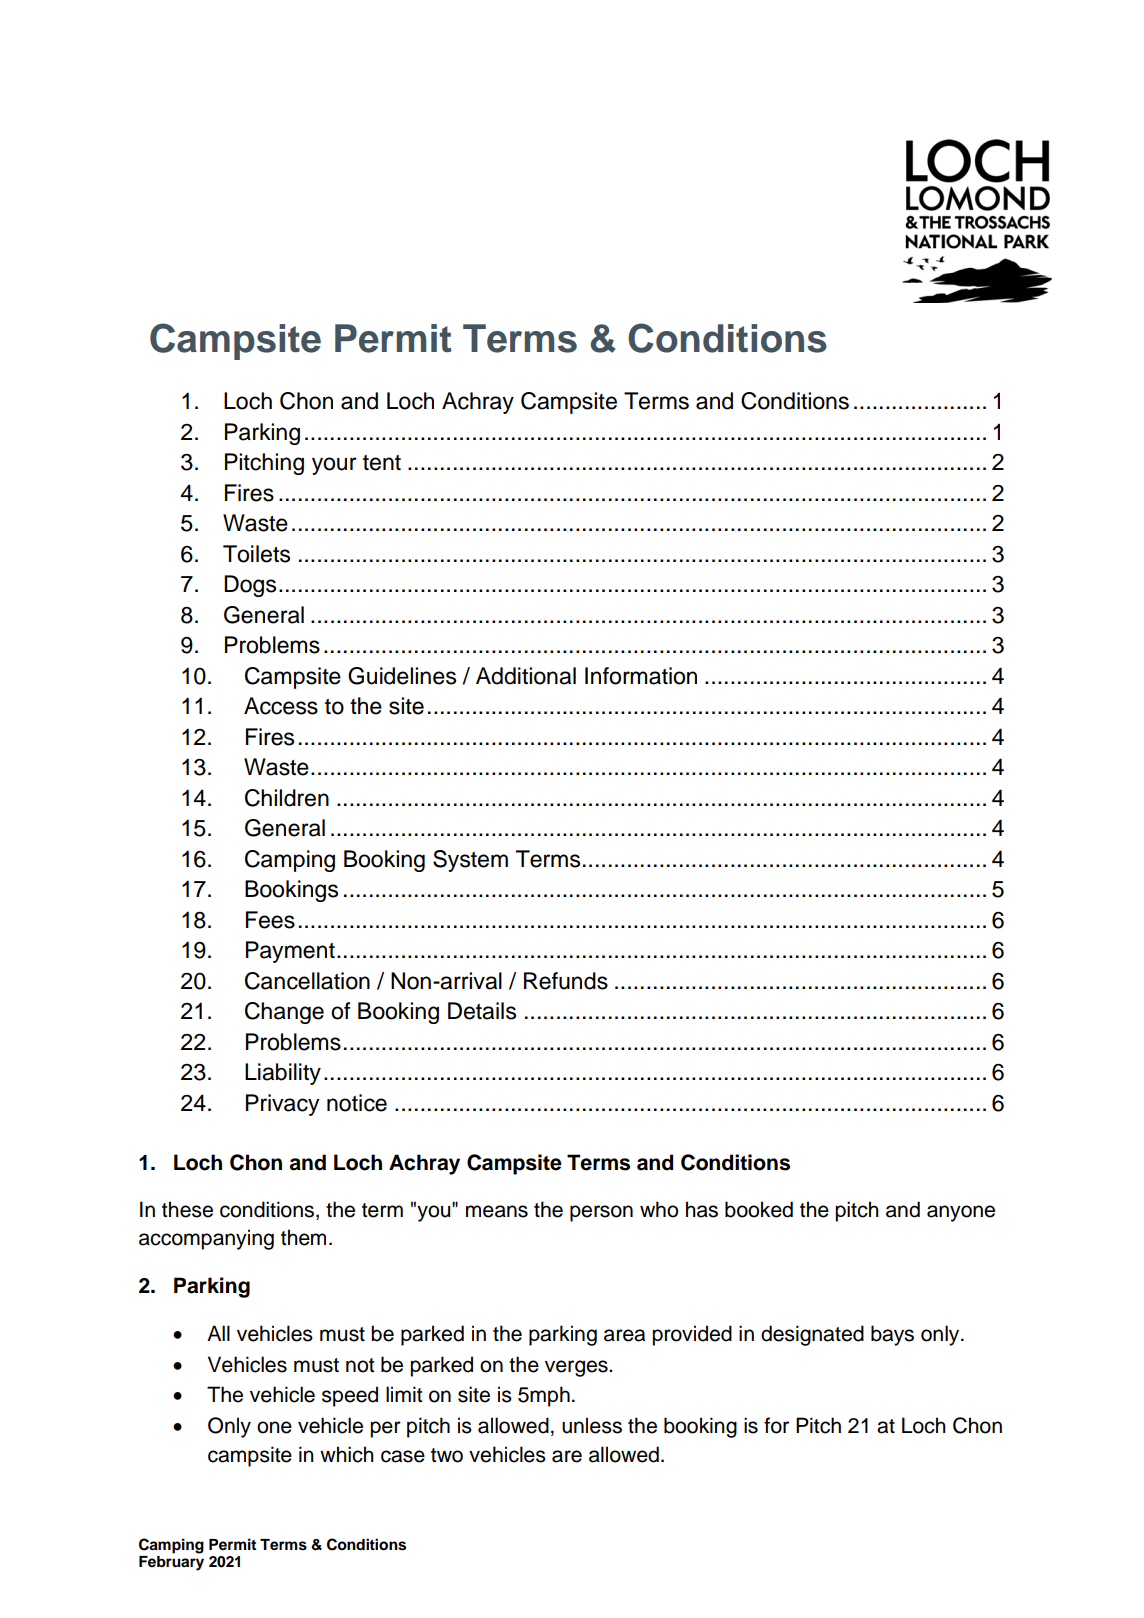 This screenshot has width=1144, height=1618. I want to click on anyone, so click(961, 1213).
